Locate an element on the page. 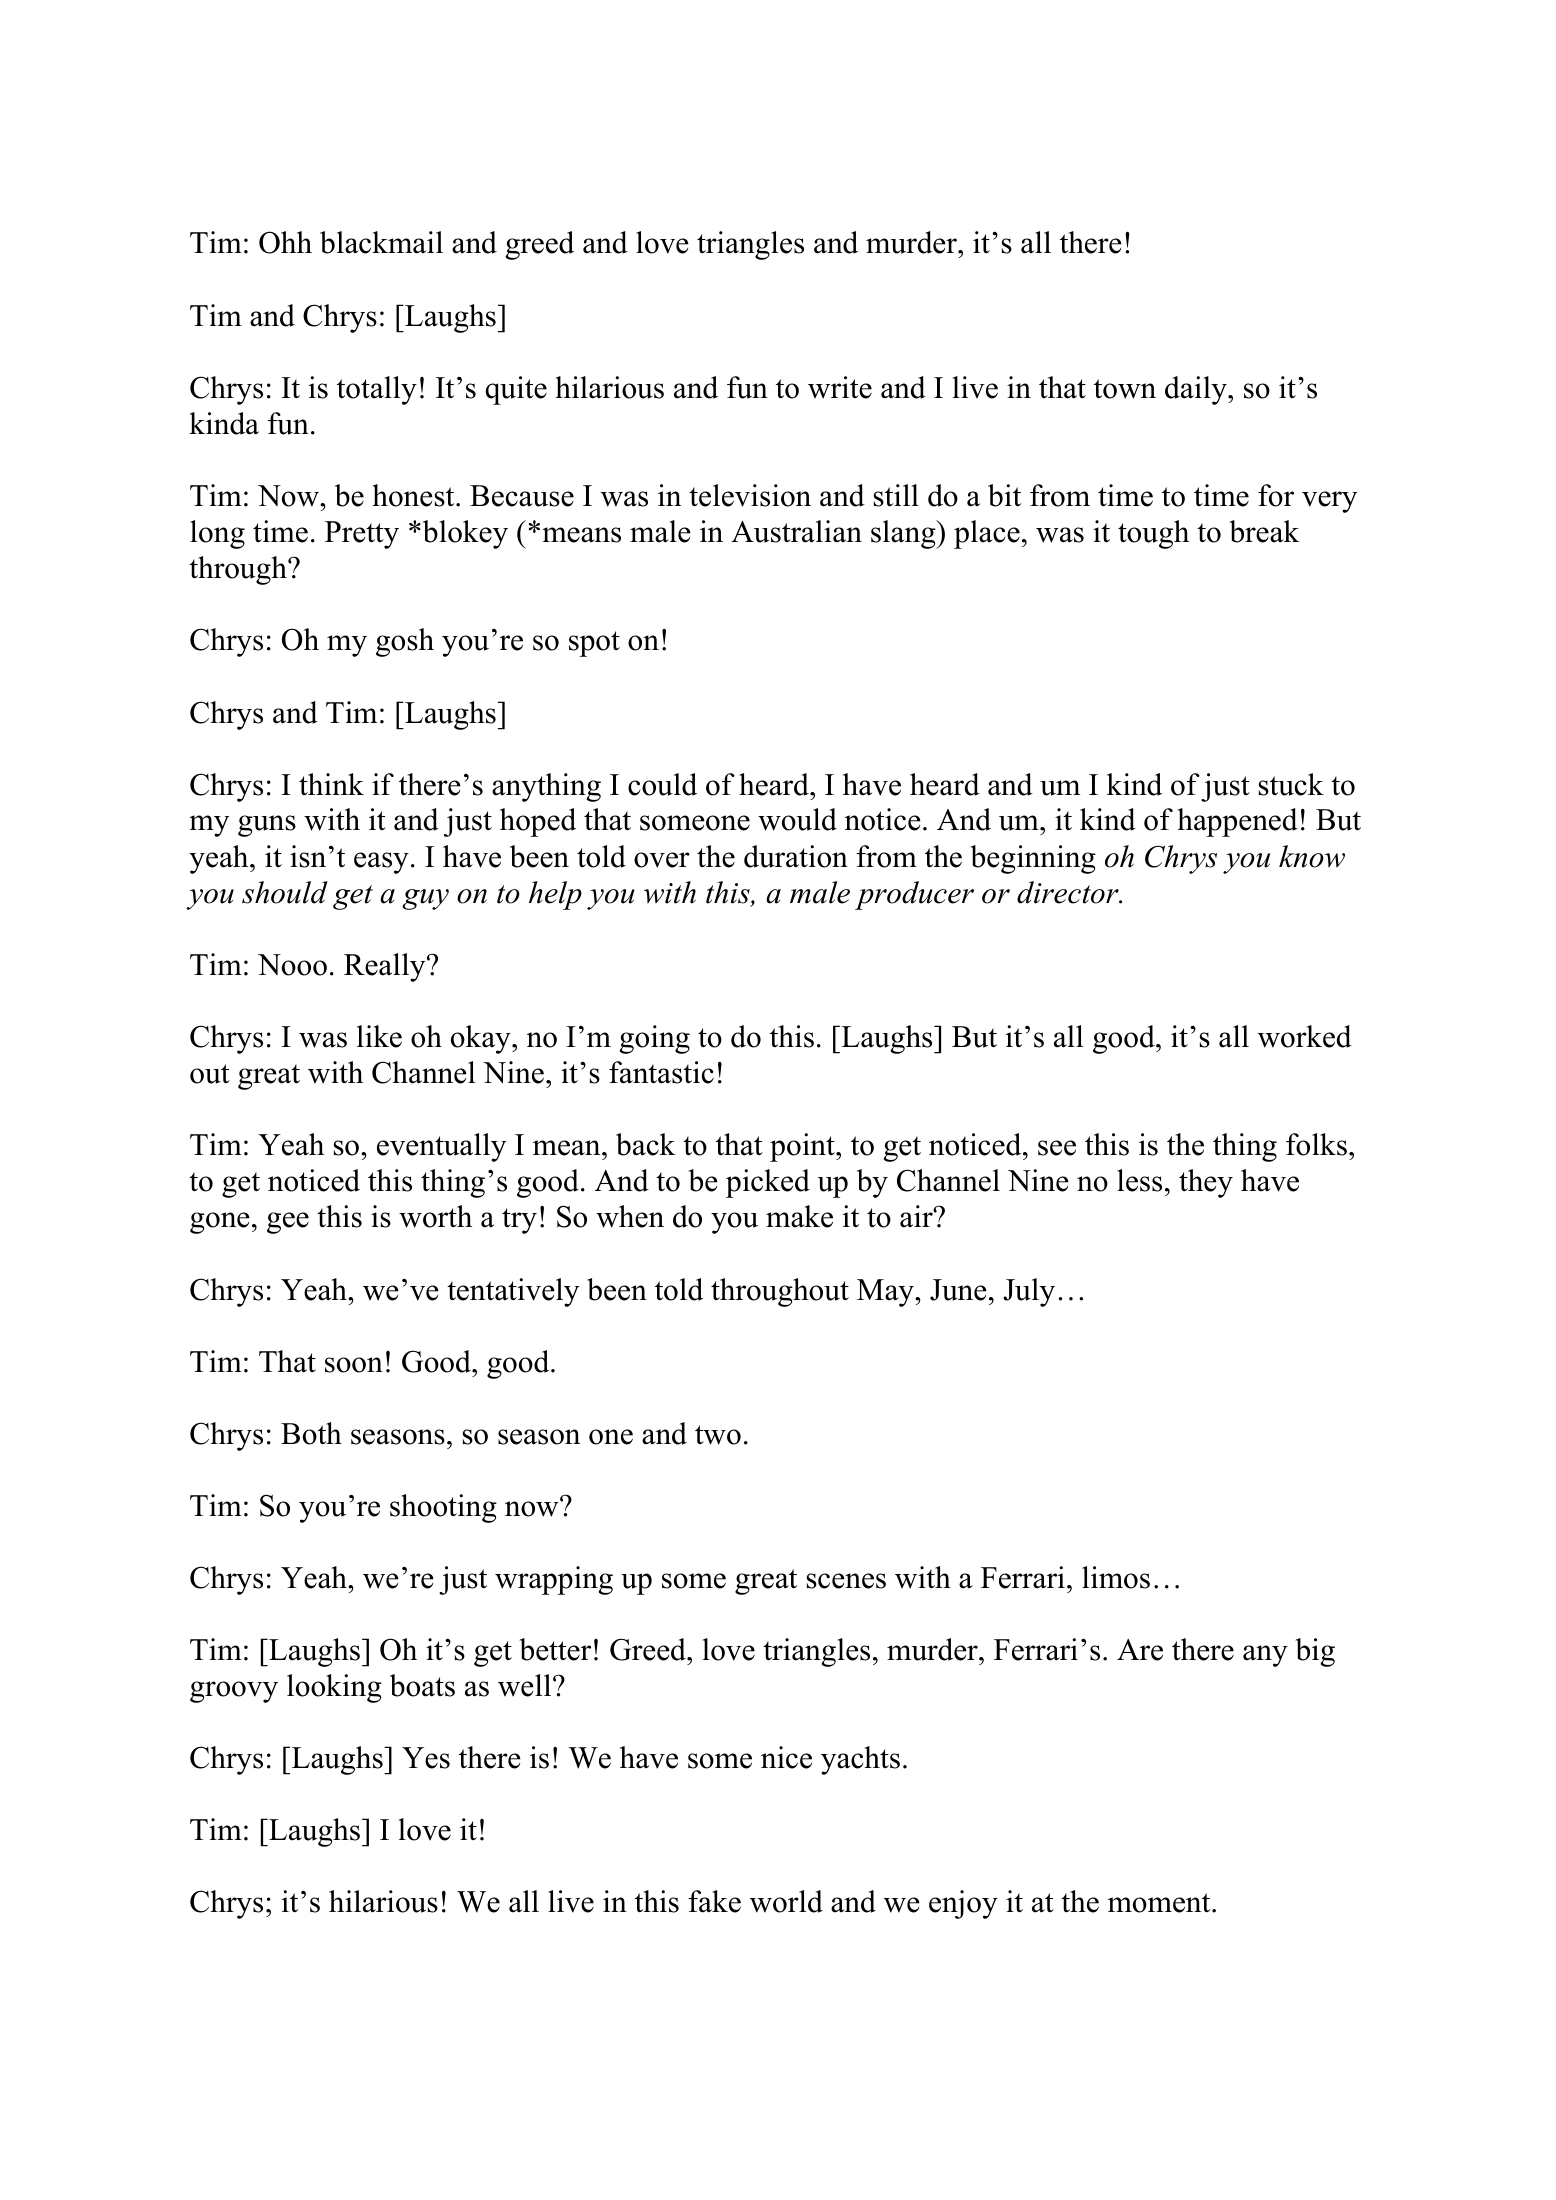 The height and width of the document is (2200, 1556). point is located at coordinates (803, 1147).
